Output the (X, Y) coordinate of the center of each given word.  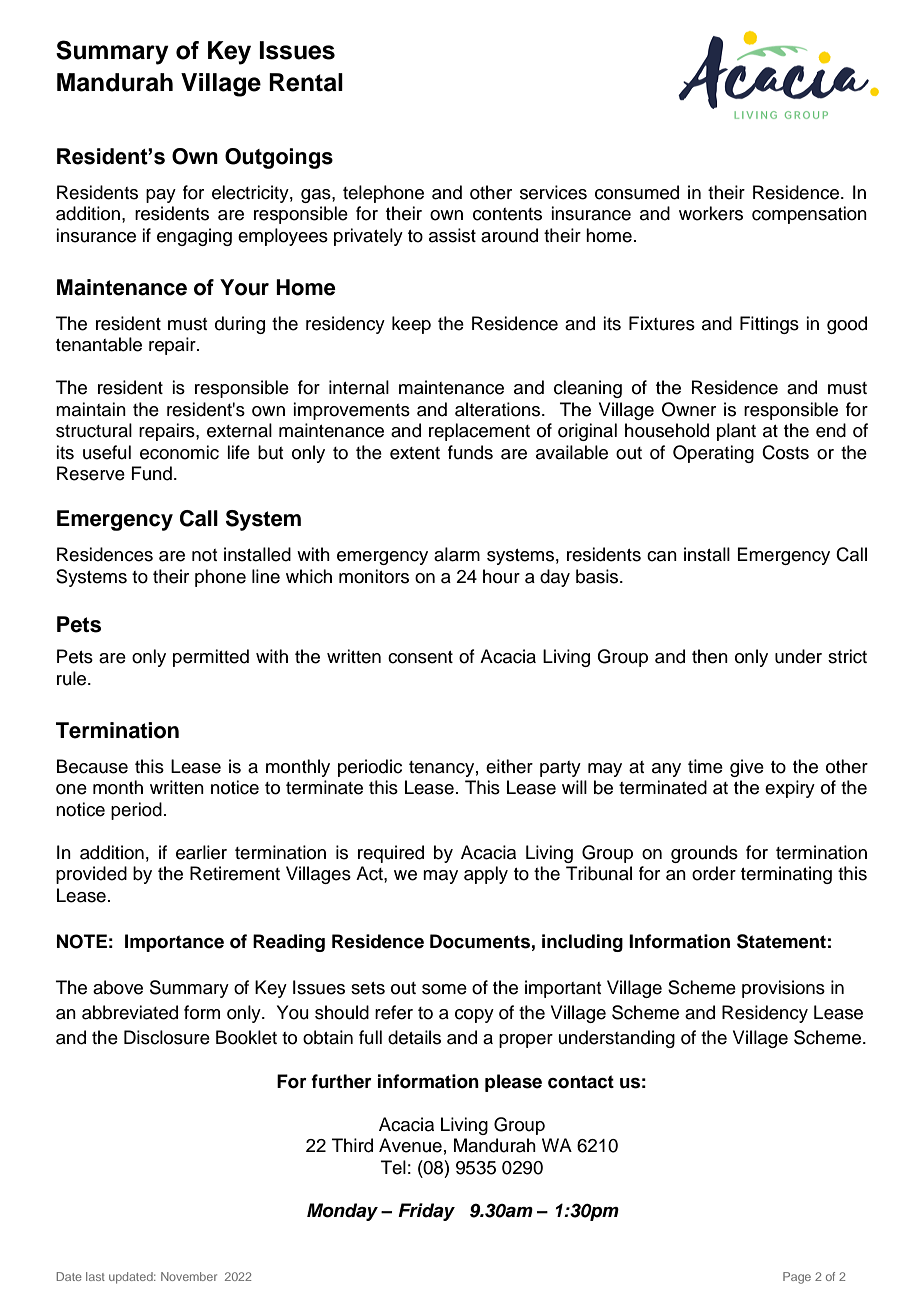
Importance (174, 943)
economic (179, 452)
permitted (211, 658)
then (710, 656)
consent (420, 657)
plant (736, 432)
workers (711, 213)
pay (161, 196)
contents (507, 214)
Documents (480, 941)
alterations (499, 409)
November (189, 1276)
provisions (783, 989)
